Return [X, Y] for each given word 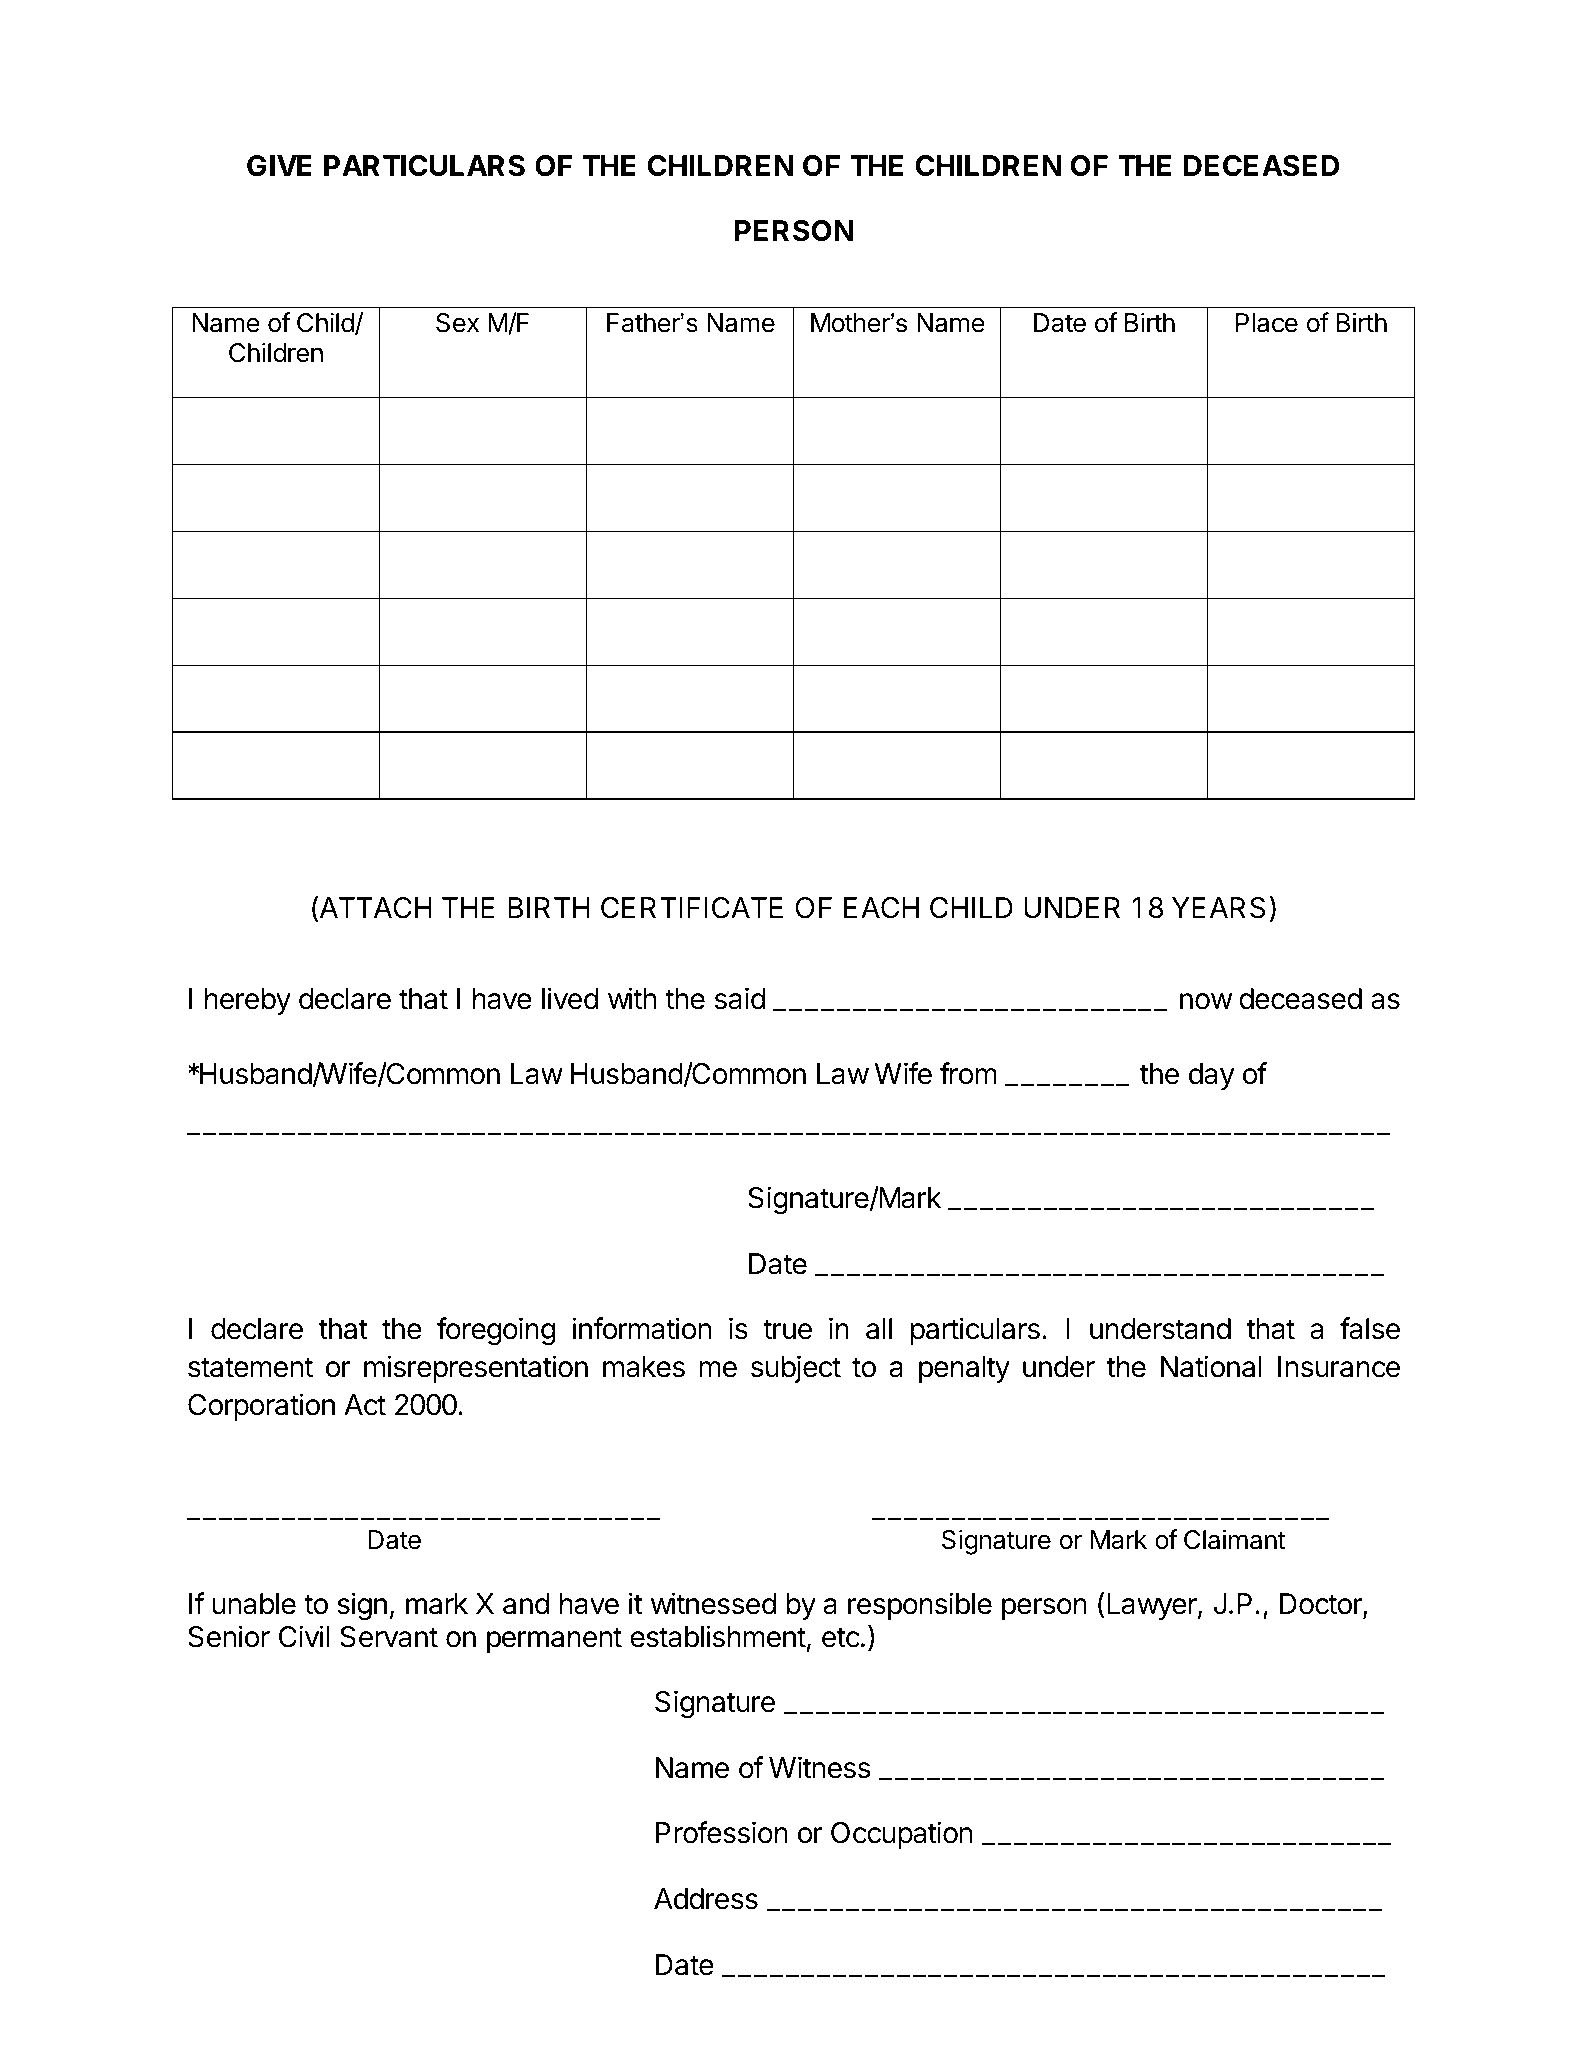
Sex [457, 323]
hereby [248, 1001]
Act [365, 1405]
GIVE [279, 166]
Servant [389, 1637]
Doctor [1322, 1605]
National [1211, 1366]
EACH [881, 908]
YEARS [1219, 908]
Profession [722, 1832]
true [787, 1329]
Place [1267, 323]
